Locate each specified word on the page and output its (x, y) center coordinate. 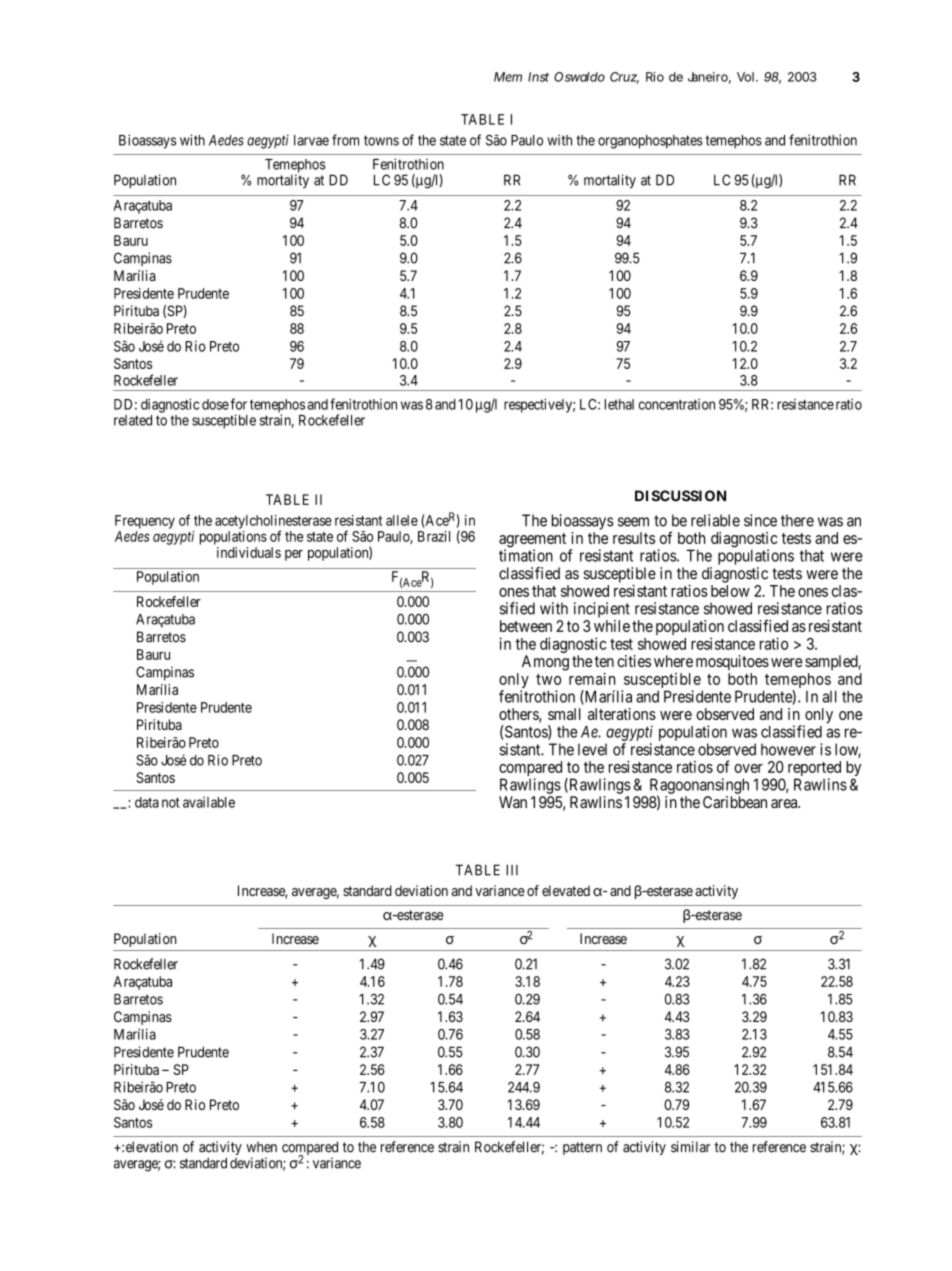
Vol (745, 77)
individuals (249, 552)
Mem (508, 77)
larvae (311, 140)
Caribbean (735, 802)
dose (215, 404)
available (209, 802)
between (526, 626)
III (512, 870)
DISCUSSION (680, 496)
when (261, 1147)
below (730, 591)
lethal (619, 404)
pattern (582, 1148)
